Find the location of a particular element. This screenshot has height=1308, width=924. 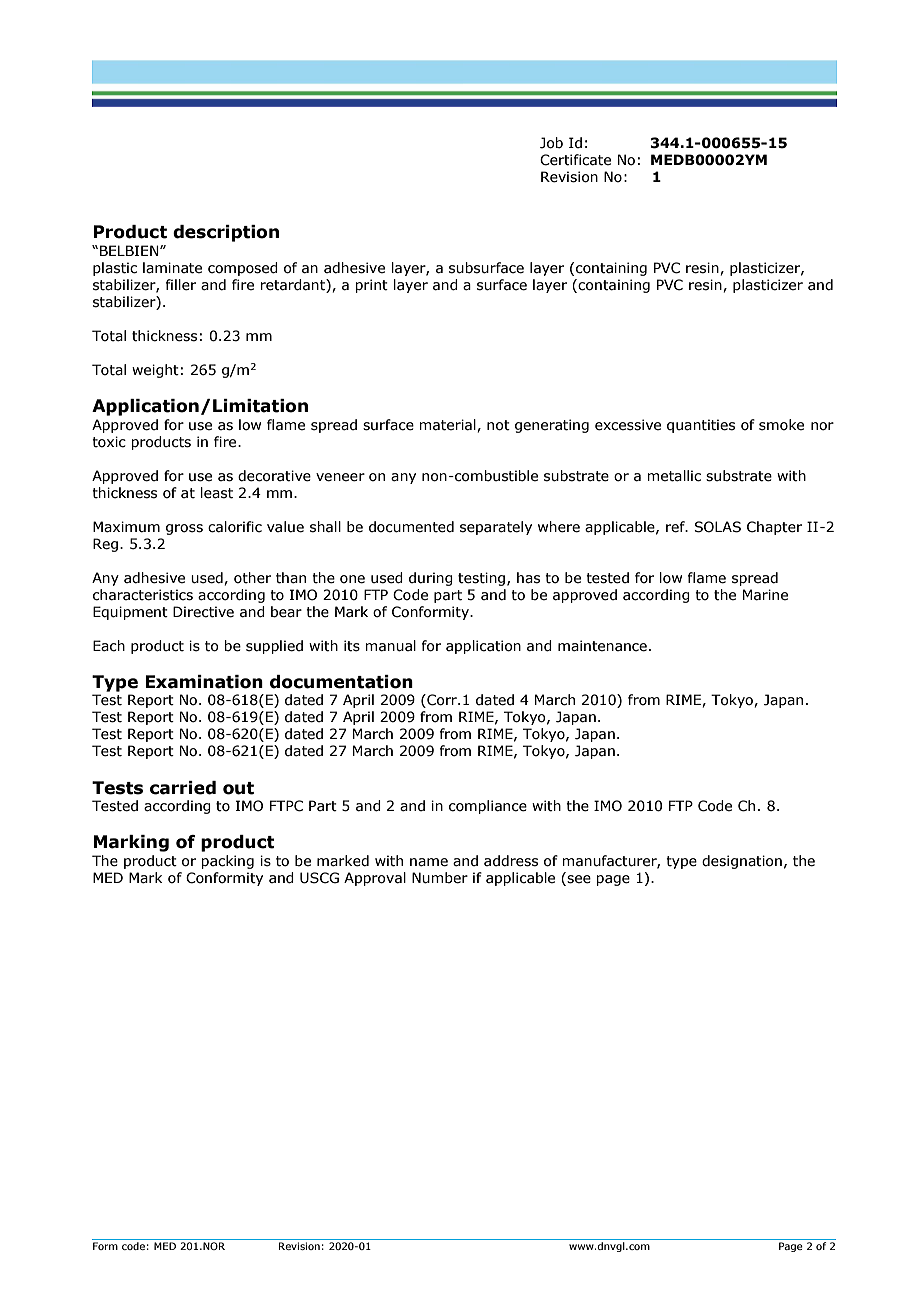

print is located at coordinates (371, 286).
